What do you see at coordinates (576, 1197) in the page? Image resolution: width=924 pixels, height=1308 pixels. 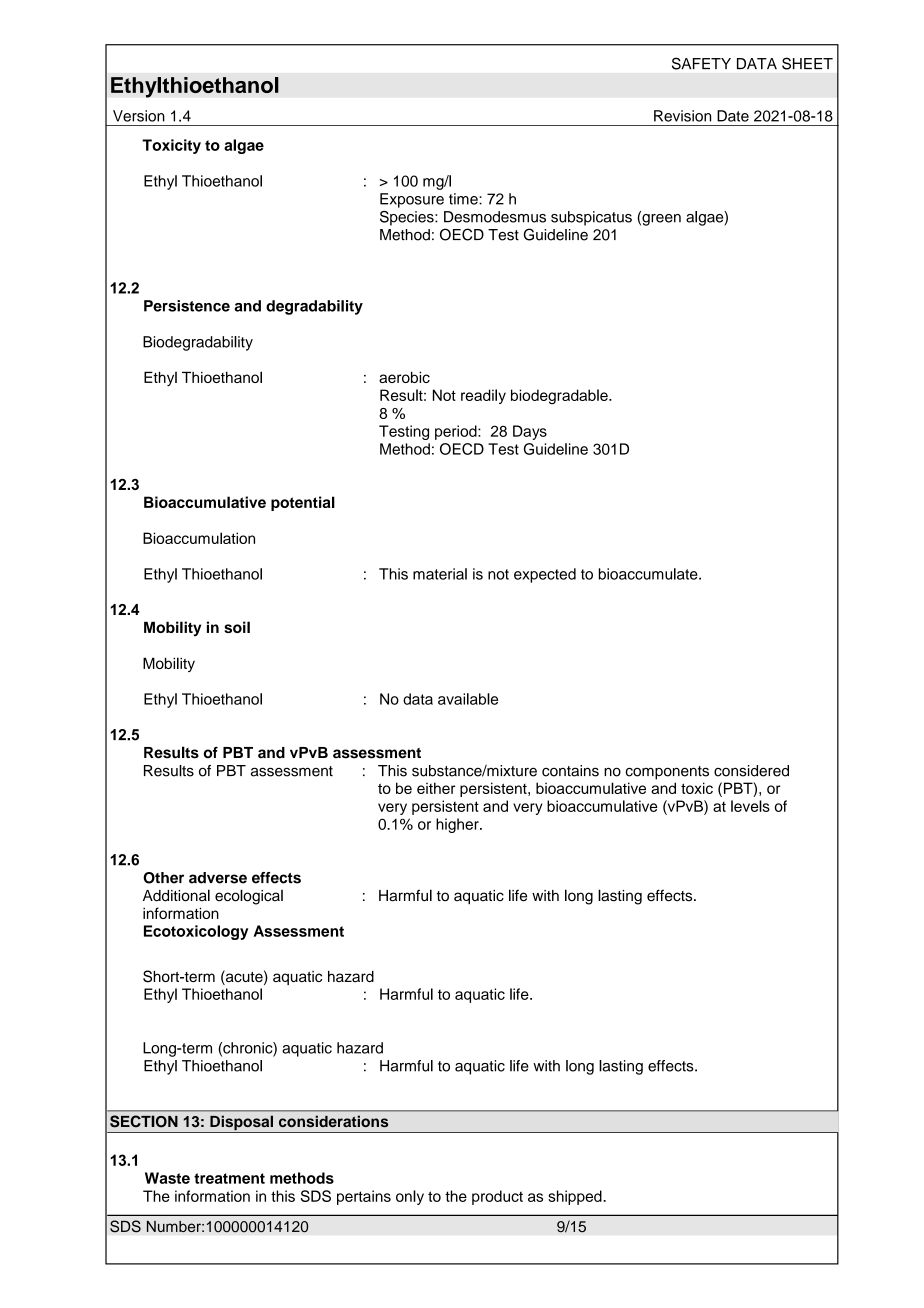 I see `shipped` at bounding box center [576, 1197].
